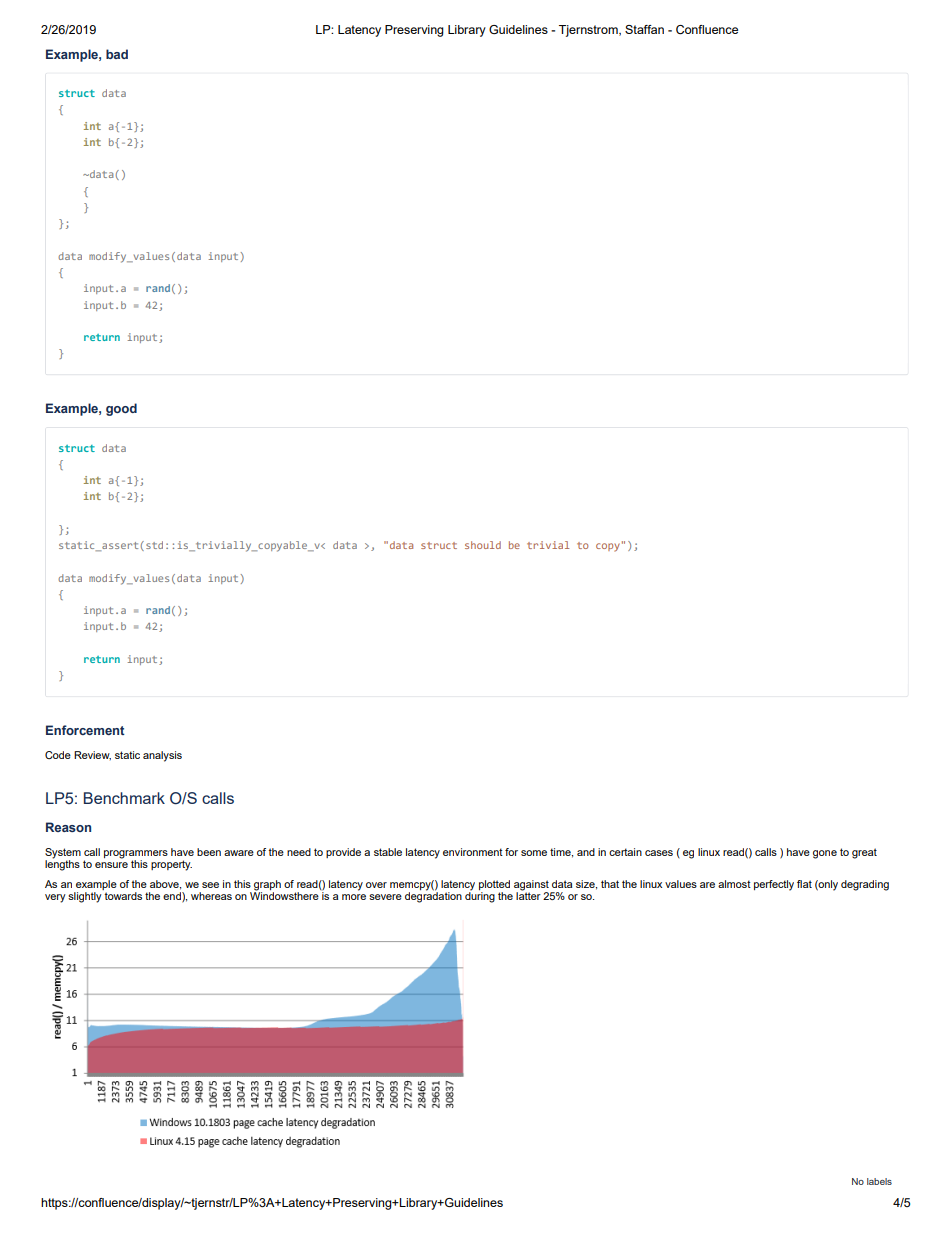 The image size is (952, 1233). Describe the element at coordinates (864, 853) in the screenshot. I see `great` at that location.
